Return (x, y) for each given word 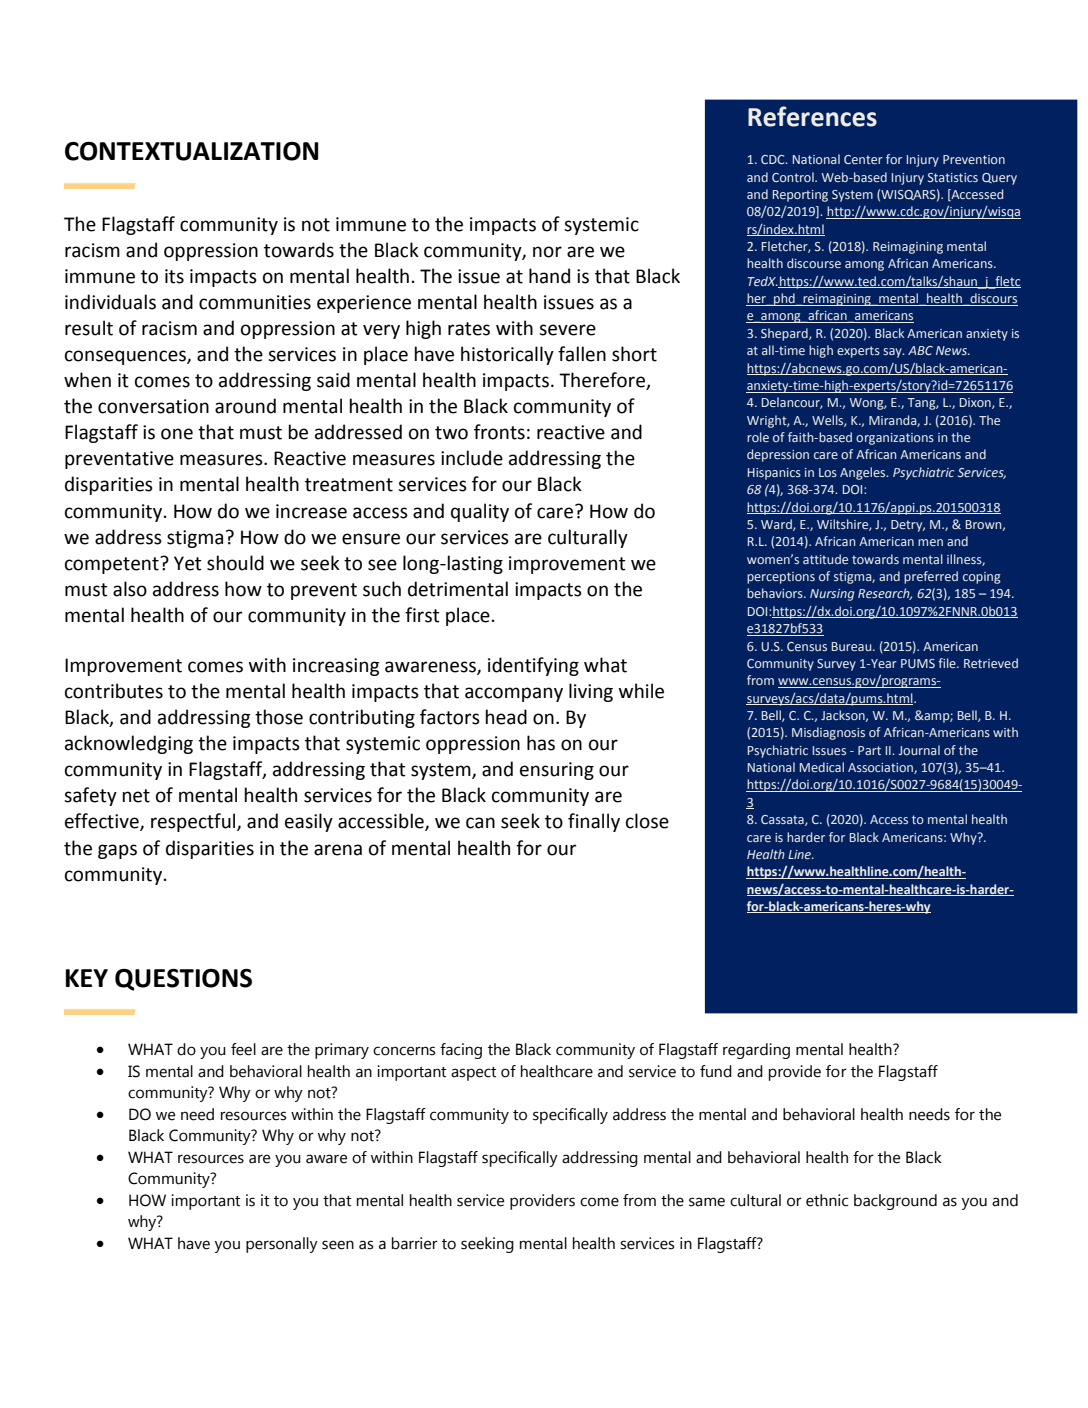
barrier (415, 1243)
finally (594, 822)
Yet (188, 563)
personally (282, 1245)
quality (480, 512)
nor (547, 252)
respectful (194, 822)
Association (881, 768)
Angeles (864, 473)
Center (863, 159)
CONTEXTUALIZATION (192, 151)
